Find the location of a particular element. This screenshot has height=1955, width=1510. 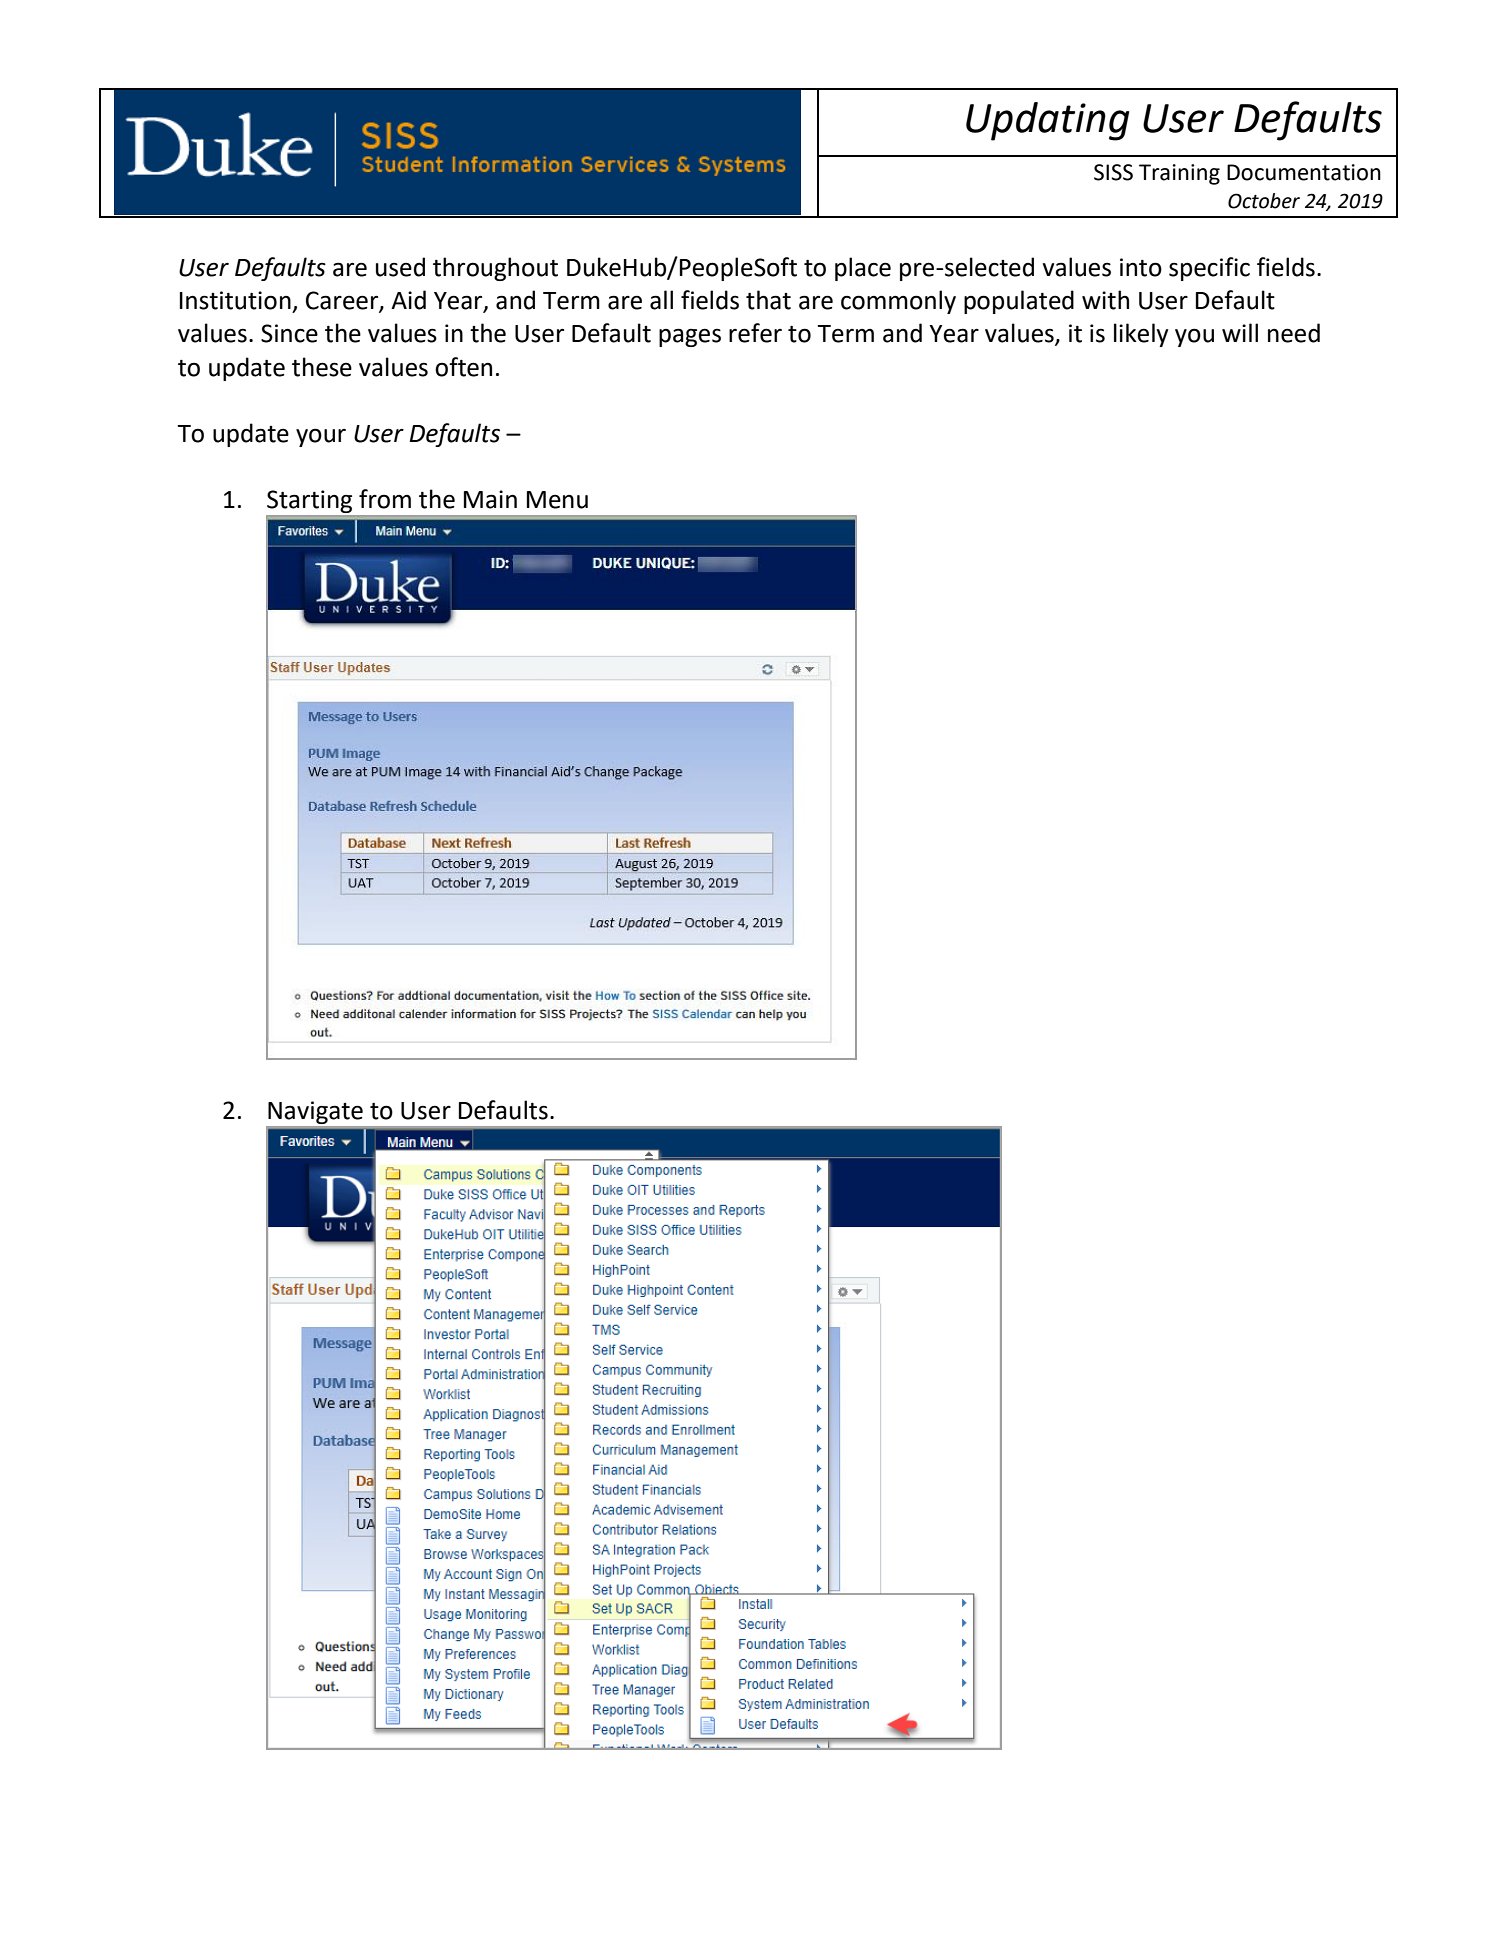

place is located at coordinates (863, 269).
